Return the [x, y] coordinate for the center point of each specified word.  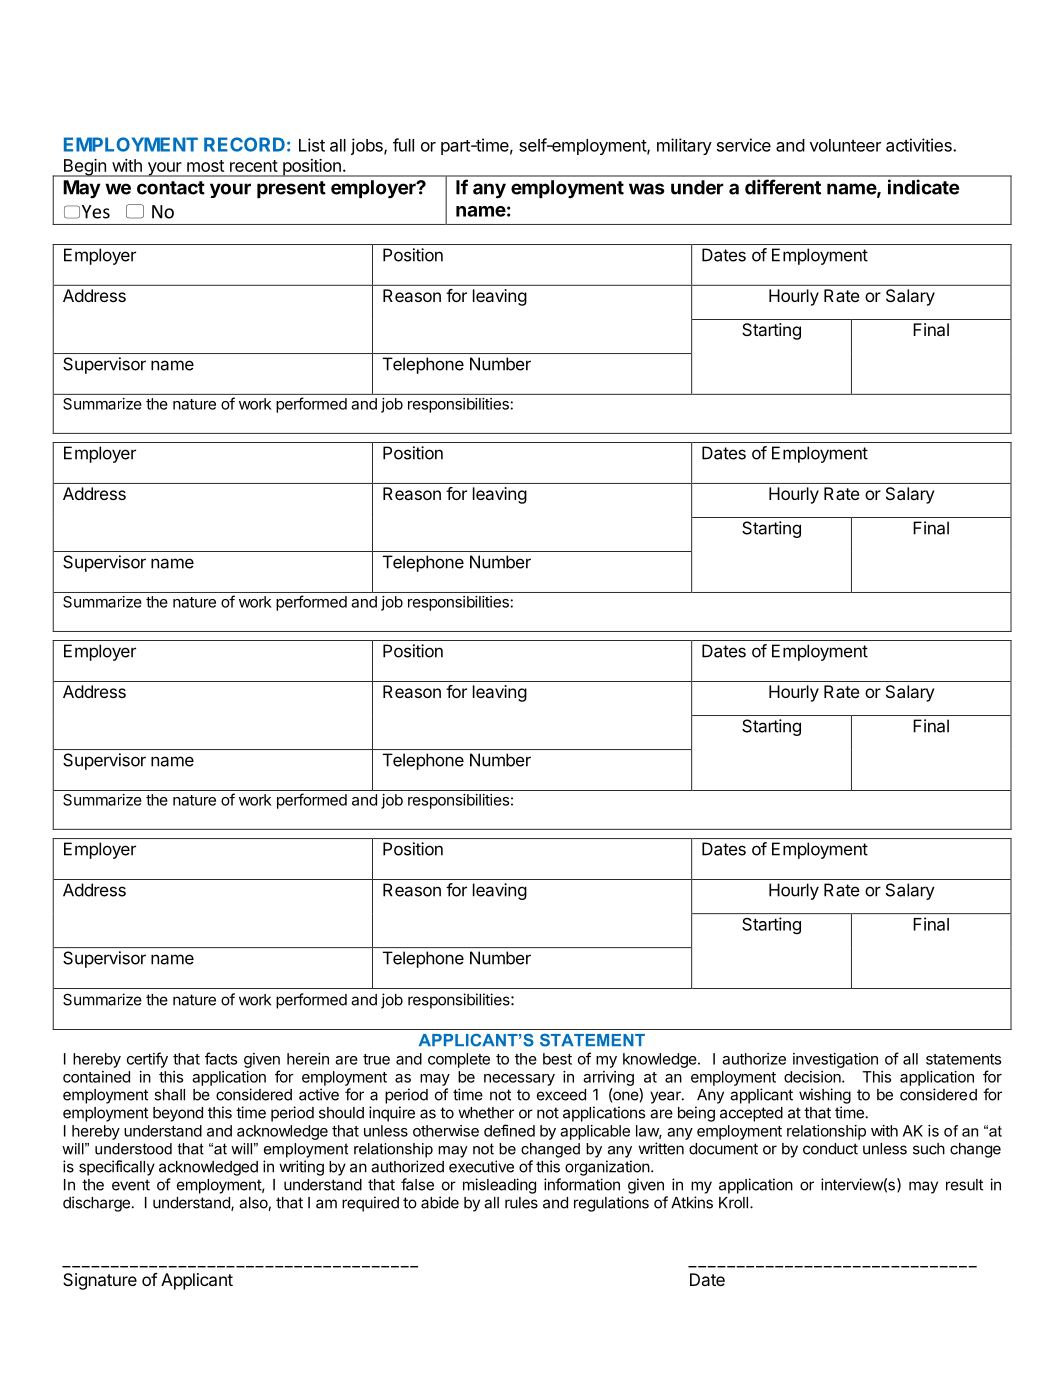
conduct [830, 1149]
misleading [499, 1186]
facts [221, 1058]
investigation [835, 1060]
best [557, 1059]
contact [171, 188]
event [131, 1185]
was [647, 189]
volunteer [845, 145]
